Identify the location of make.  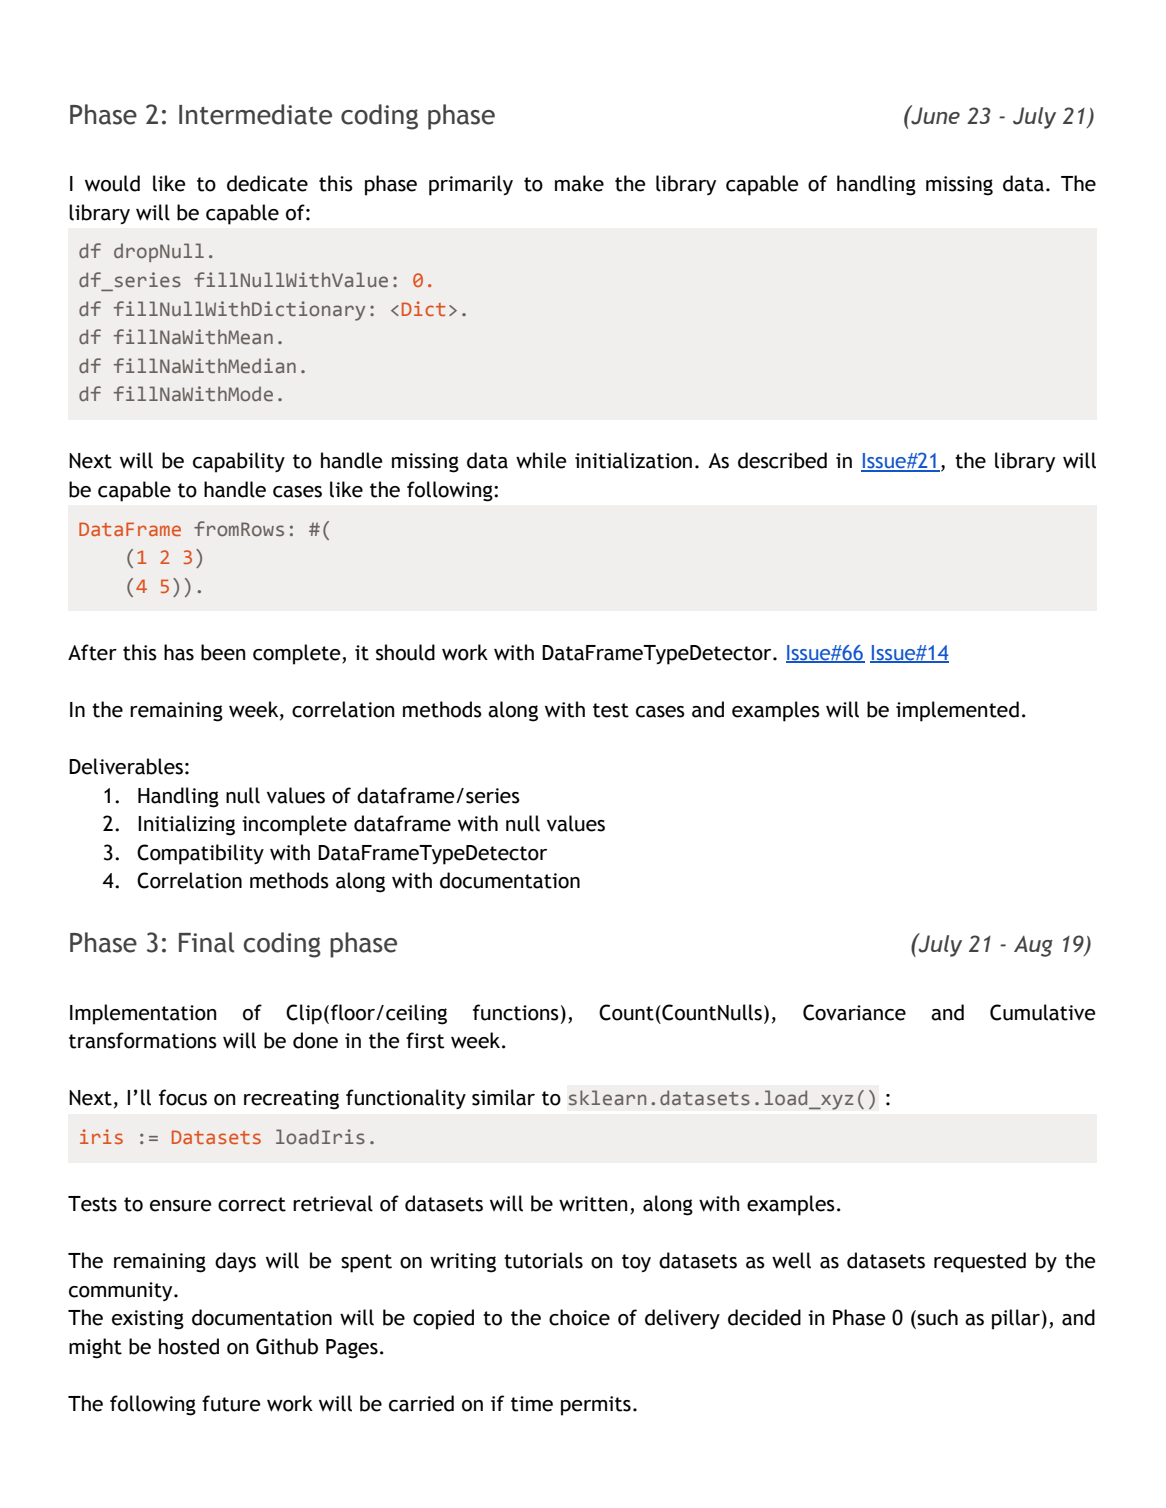
(579, 183).
